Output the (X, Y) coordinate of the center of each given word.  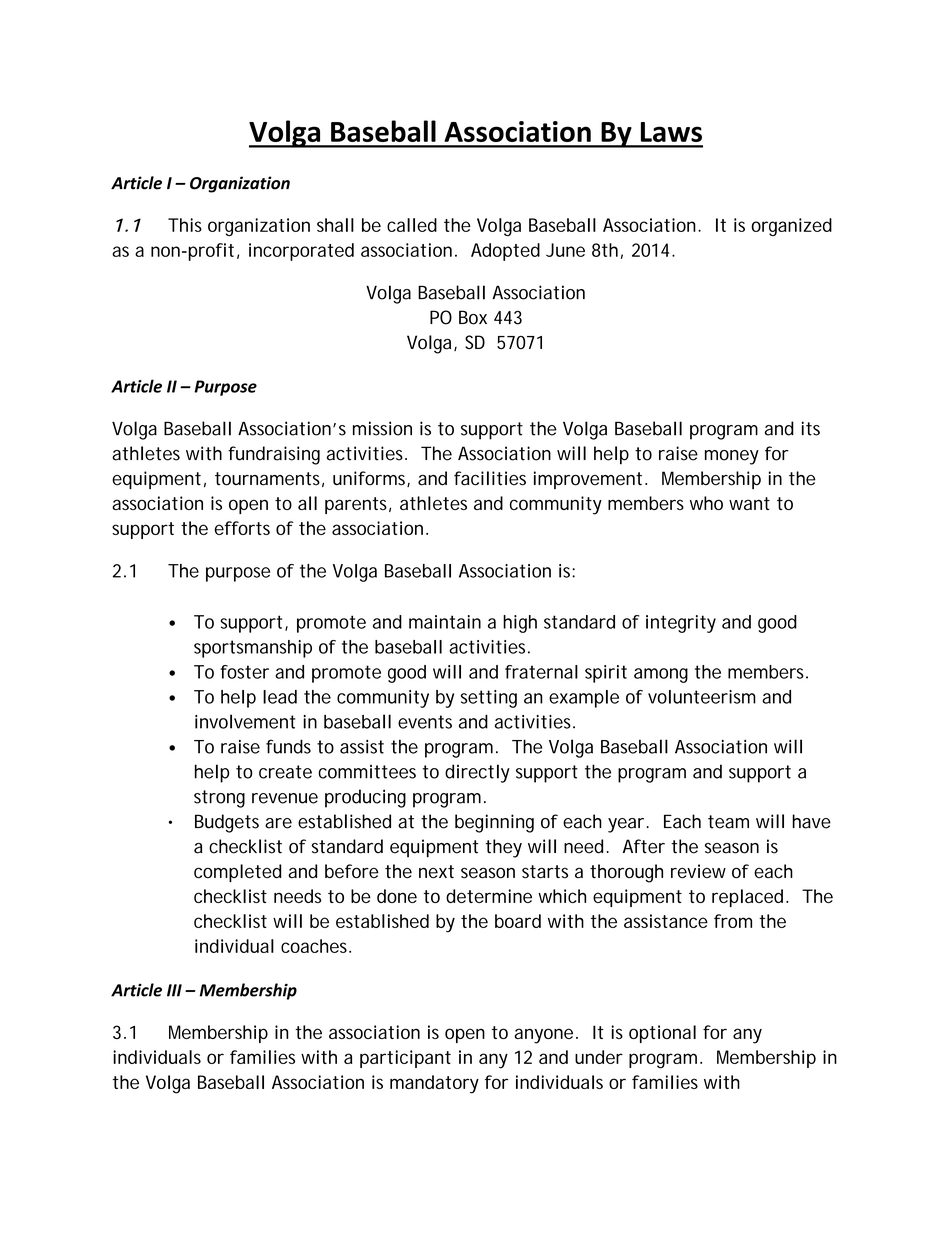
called (412, 225)
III (174, 990)
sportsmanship (253, 649)
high (520, 624)
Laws (671, 132)
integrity (681, 624)
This (185, 225)
